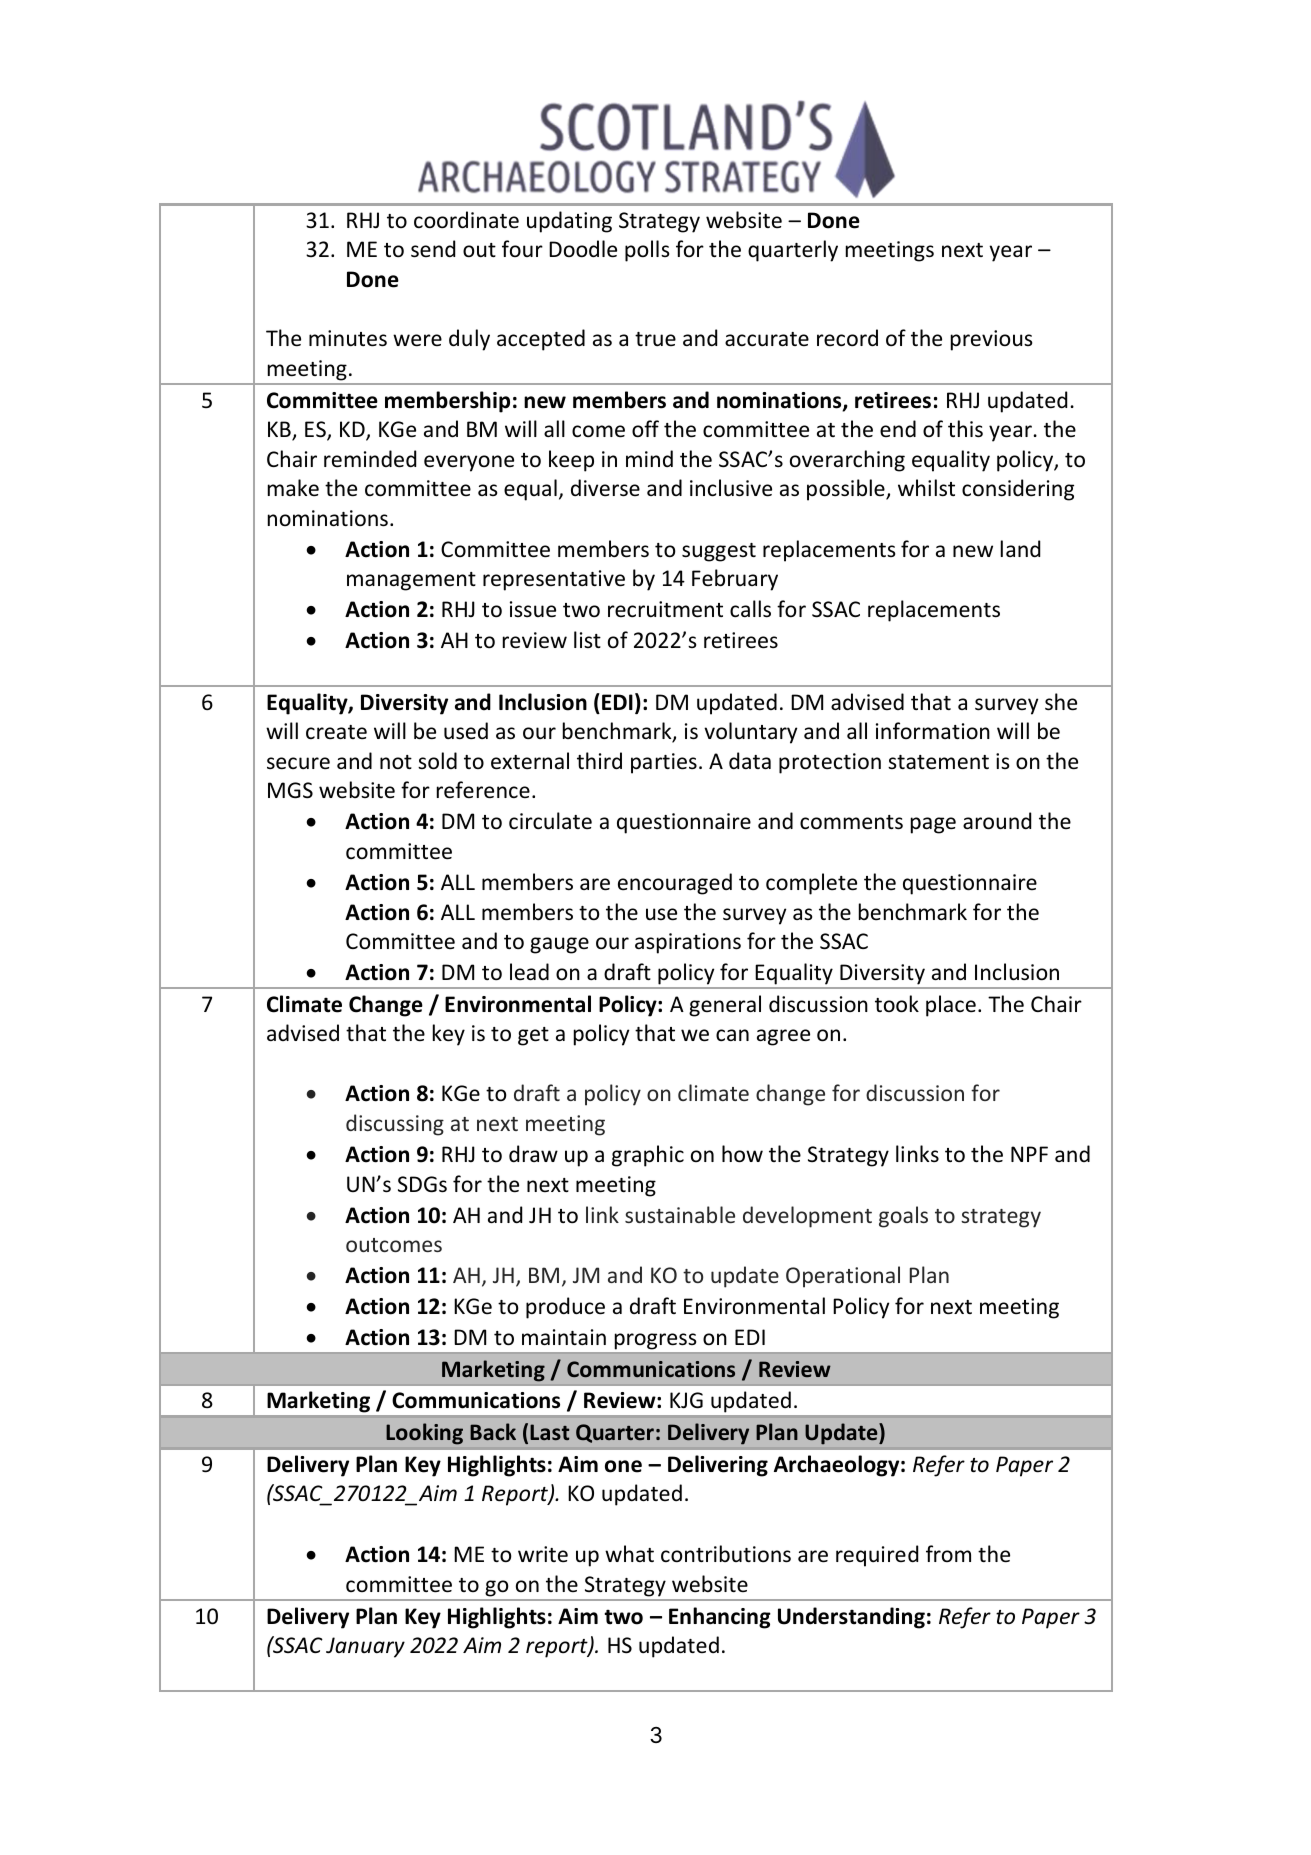 This screenshot has width=1311, height=1855. What do you see at coordinates (365, 1647) in the screenshot?
I see `January` at bounding box center [365, 1647].
